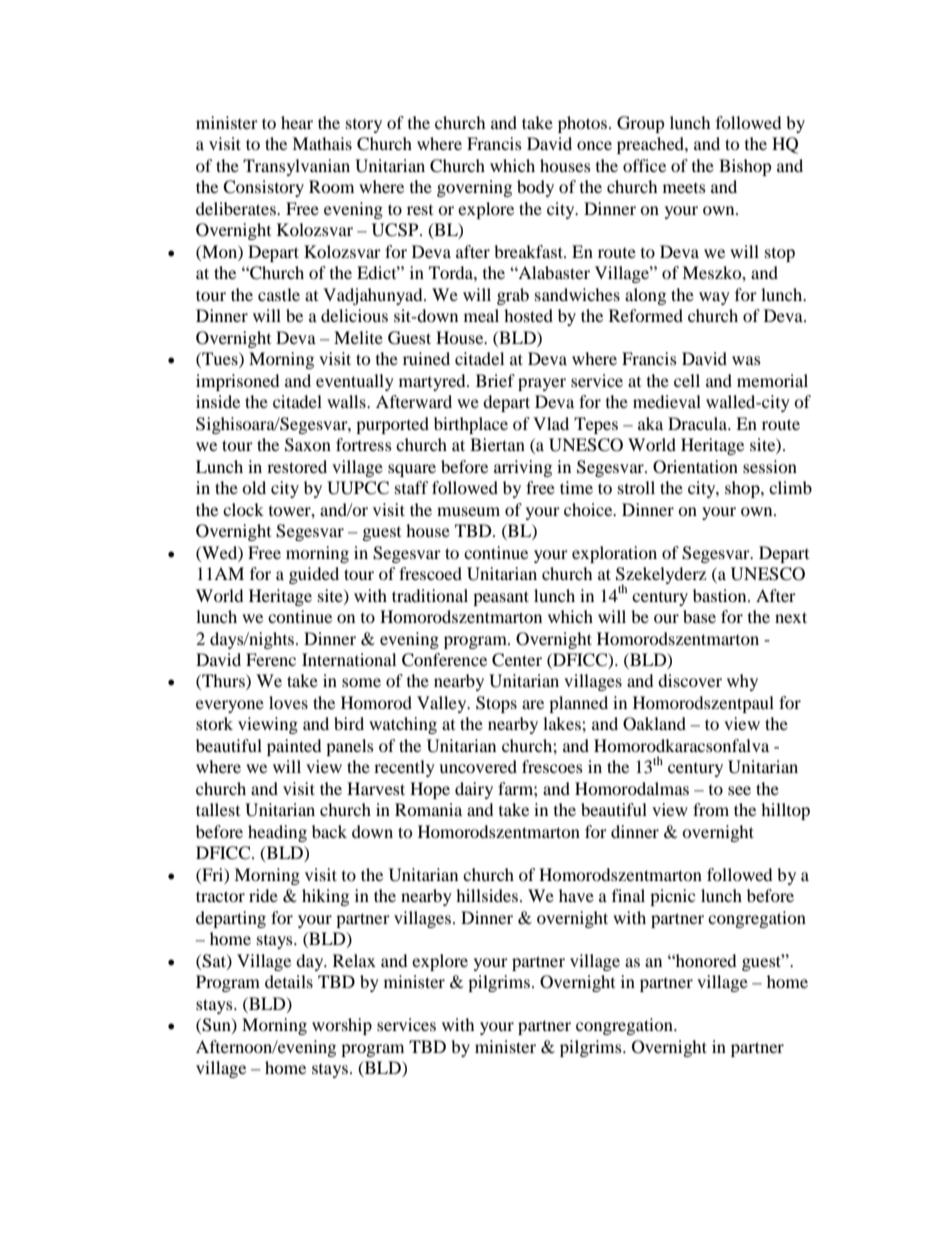  I want to click on Transylvanian, so click(296, 167).
